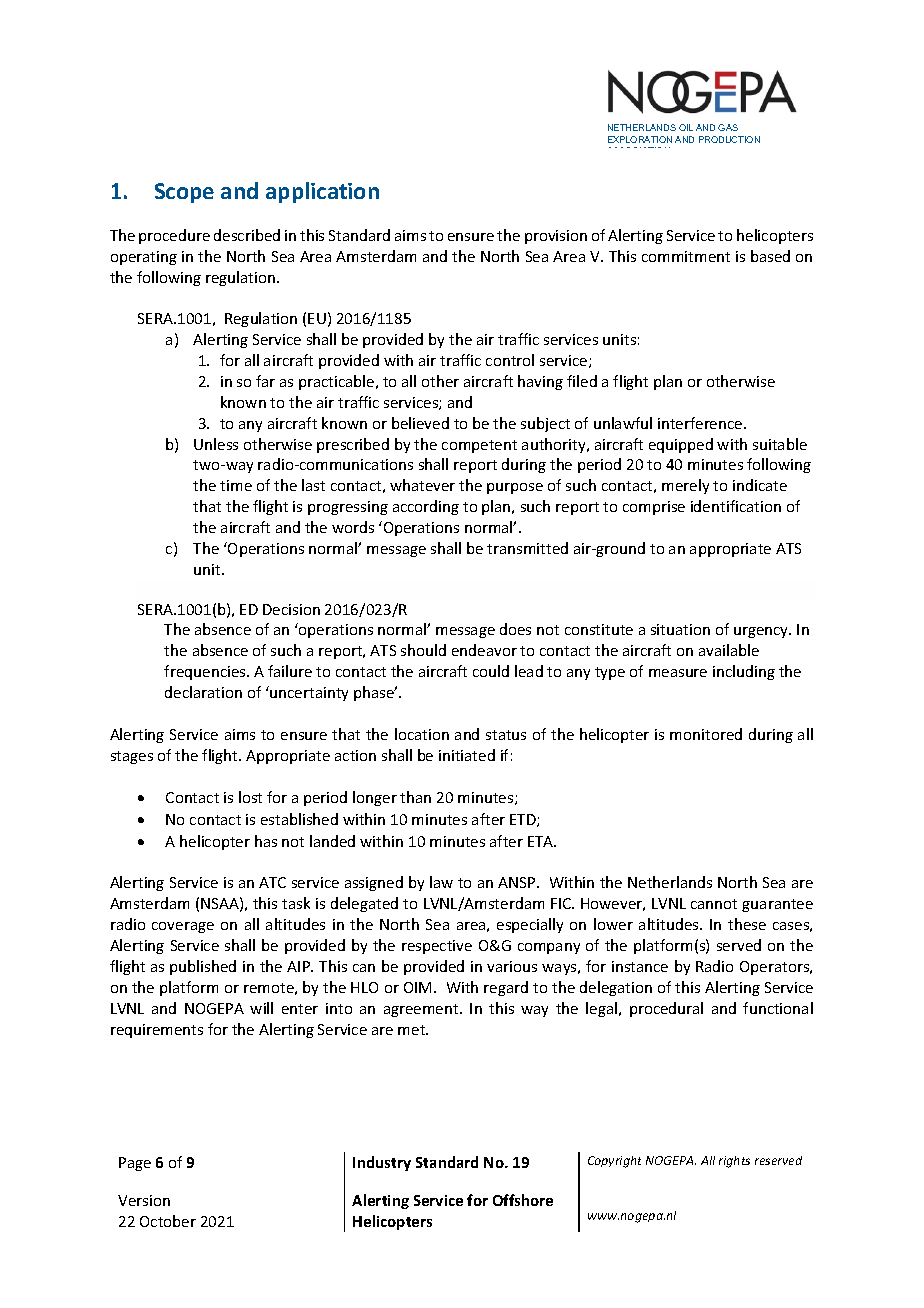 The height and width of the screenshot is (1308, 924). I want to click on procedural, so click(666, 1009).
